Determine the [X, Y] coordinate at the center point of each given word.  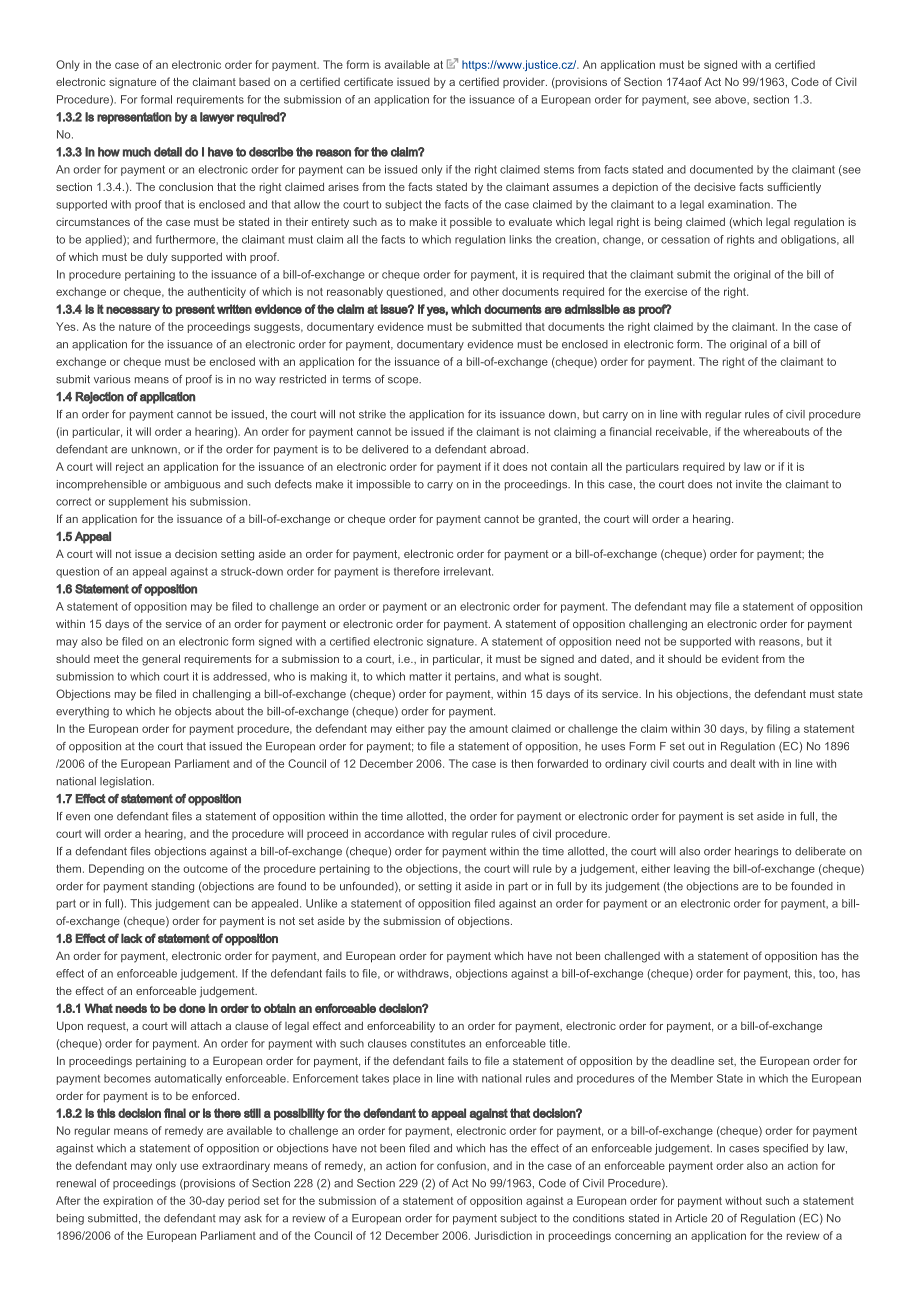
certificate [368, 81]
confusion [462, 1165]
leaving [692, 869]
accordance [394, 833]
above [731, 99]
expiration [128, 1201]
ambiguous [192, 485]
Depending [116, 869]
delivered [385, 449]
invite [749, 484]
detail [168, 152]
